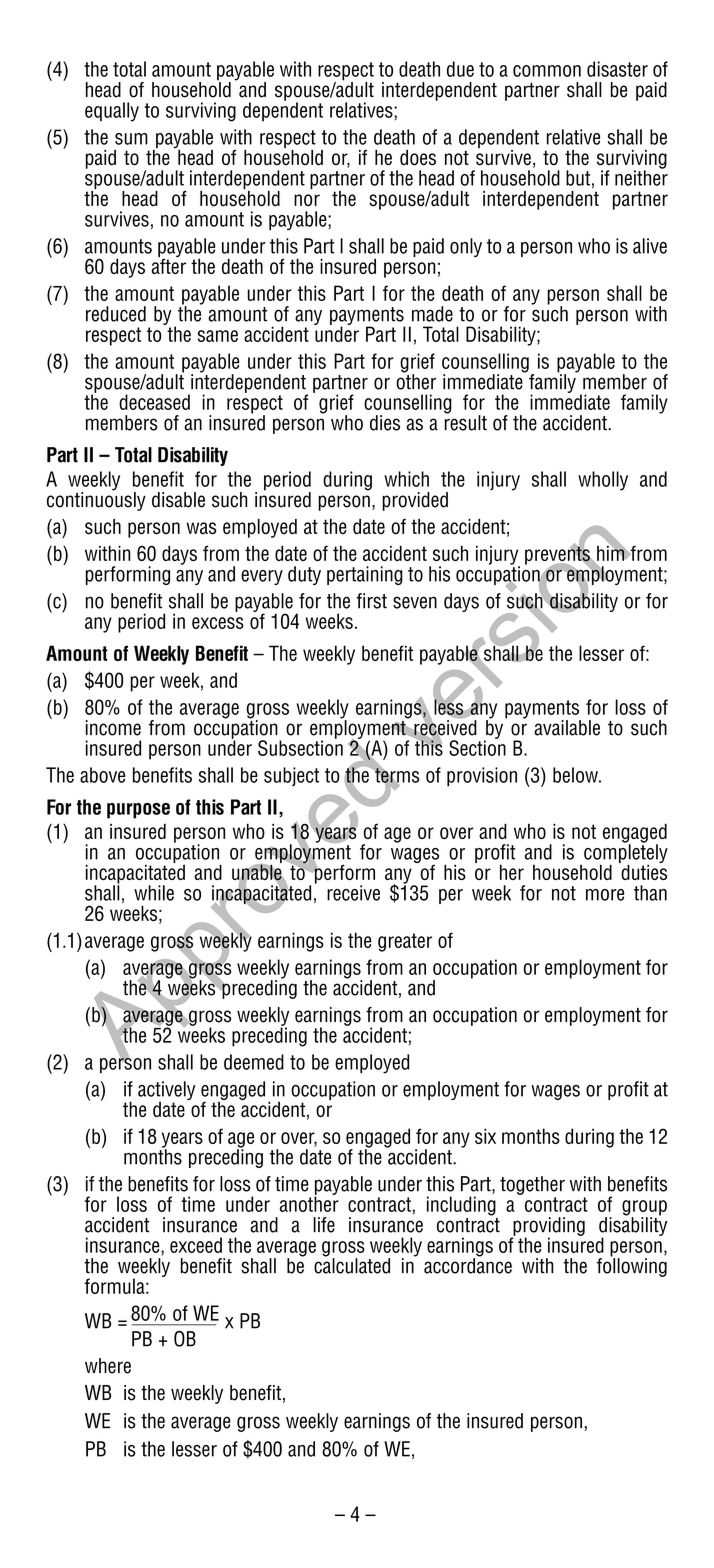 This screenshot has height=1568, width=714. I want to click on calculated, so click(352, 1265).
